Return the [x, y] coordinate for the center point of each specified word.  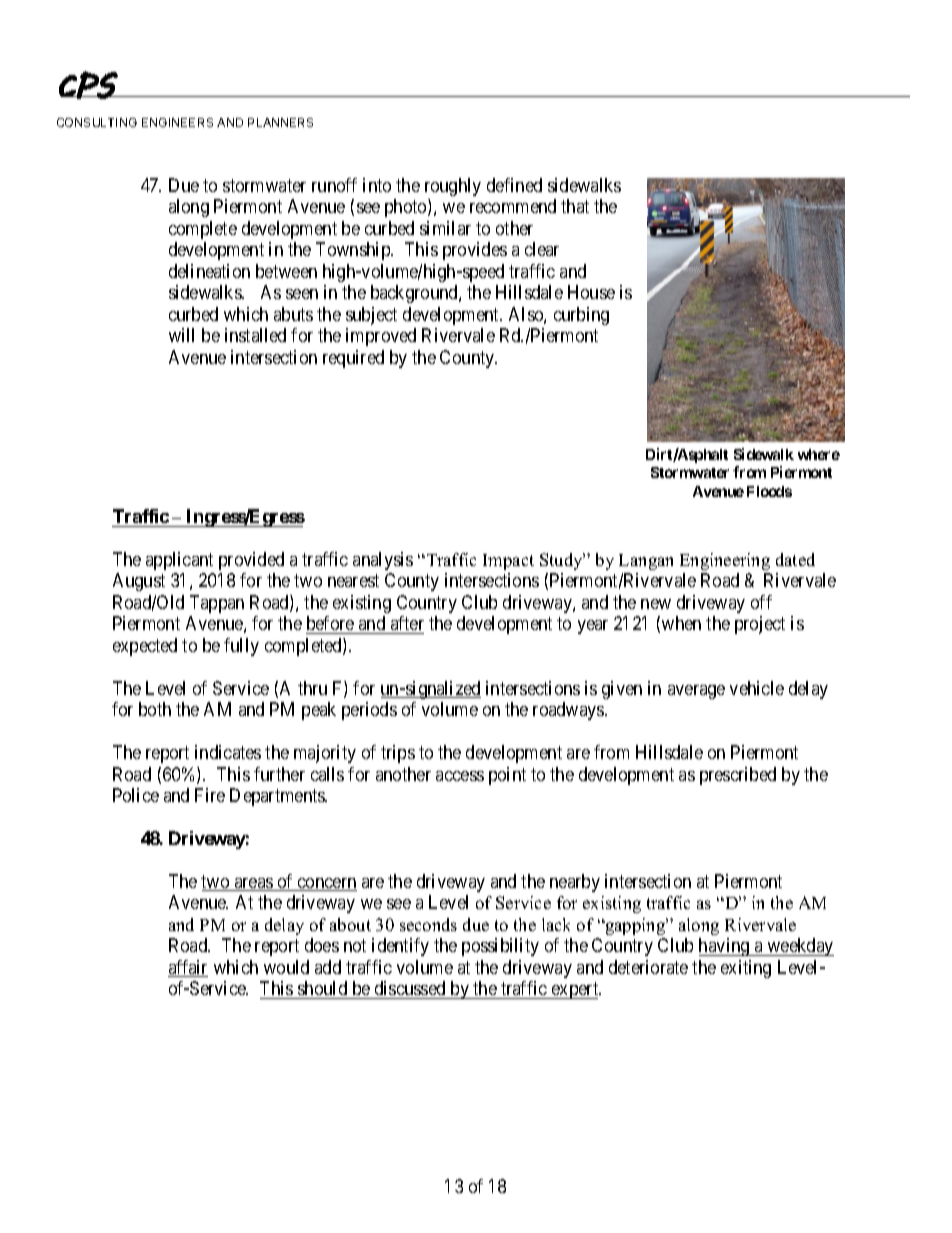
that [575, 206]
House [591, 292]
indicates [228, 752]
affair [188, 968]
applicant [179, 561]
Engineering [725, 561]
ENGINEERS [177, 122]
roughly [453, 187]
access [460, 776]
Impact [508, 562]
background [415, 294]
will [181, 335]
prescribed [738, 776]
